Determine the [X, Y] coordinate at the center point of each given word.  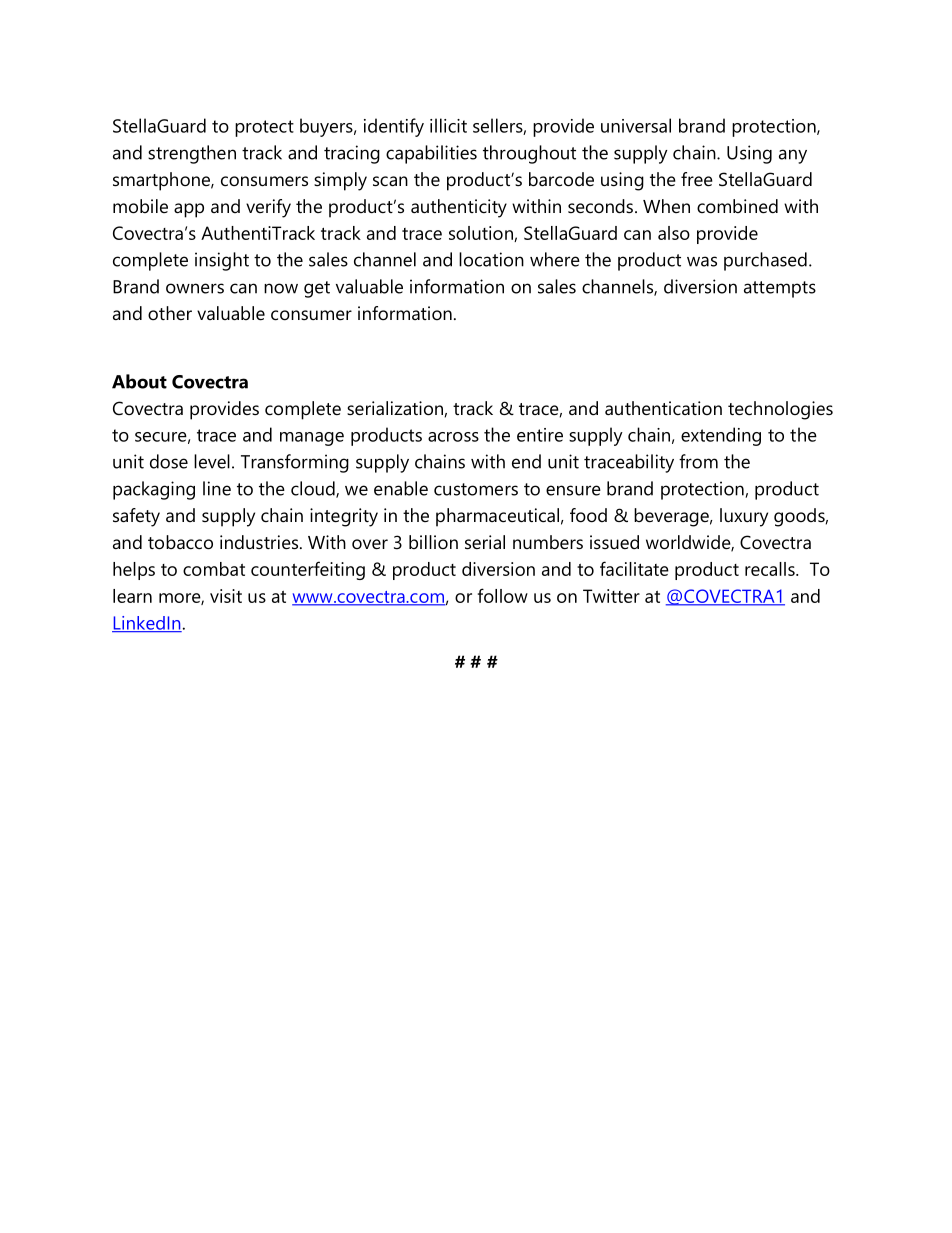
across [453, 437]
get [317, 289]
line [217, 488]
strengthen [192, 154]
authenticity [459, 208]
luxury [744, 517]
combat [214, 569]
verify [268, 208]
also [674, 233]
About [139, 381]
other [170, 313]
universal [636, 125]
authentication [663, 408]
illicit [448, 125]
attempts [780, 289]
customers [476, 489]
